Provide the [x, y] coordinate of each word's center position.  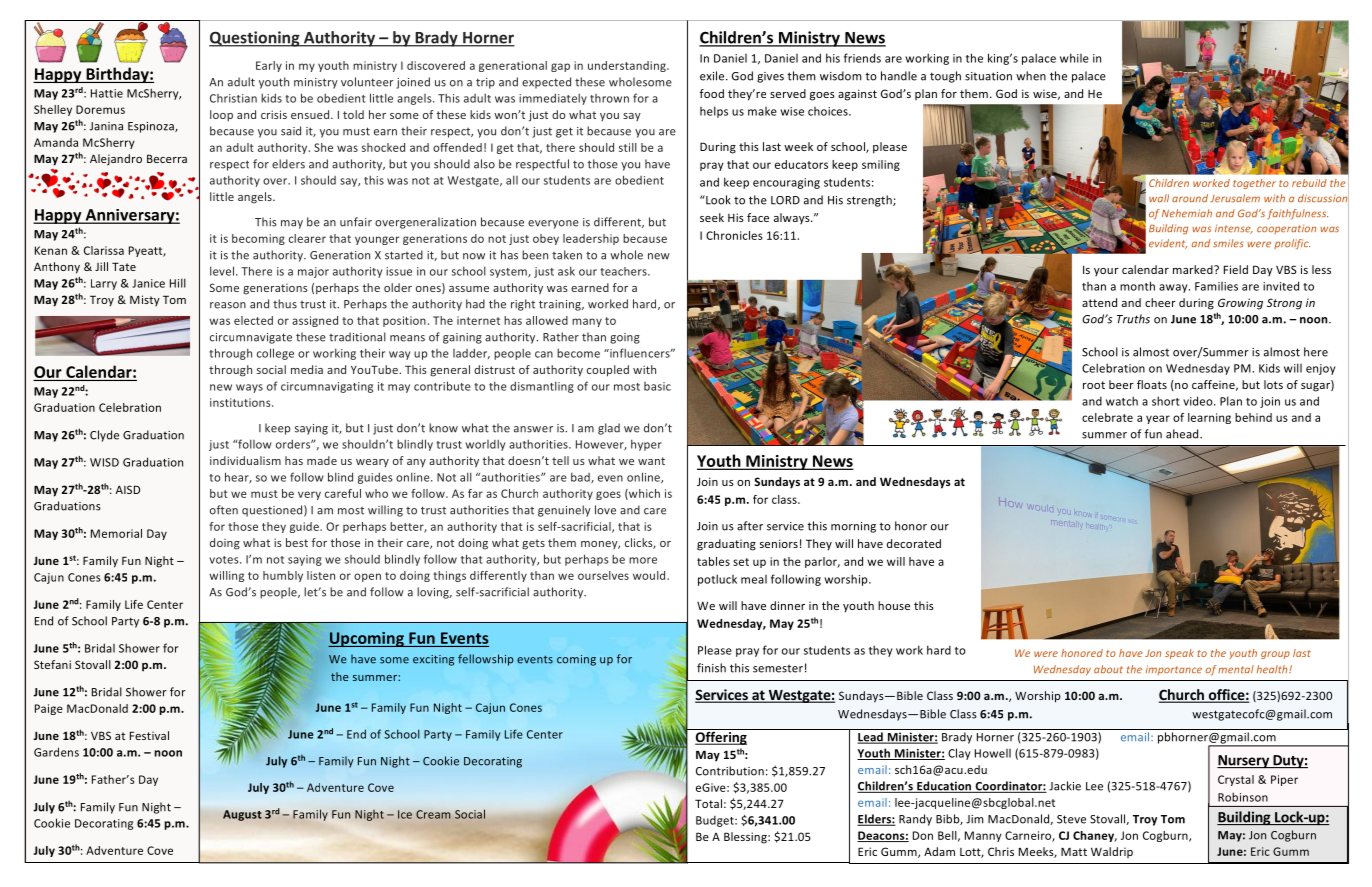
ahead [1183, 434]
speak [1179, 654]
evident [1168, 244]
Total [708, 803]
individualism [245, 460]
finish [711, 668]
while [1074, 58]
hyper [646, 445]
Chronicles [734, 235]
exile [713, 76]
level [222, 271]
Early [269, 66]
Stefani [52, 664]
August [242, 815]
